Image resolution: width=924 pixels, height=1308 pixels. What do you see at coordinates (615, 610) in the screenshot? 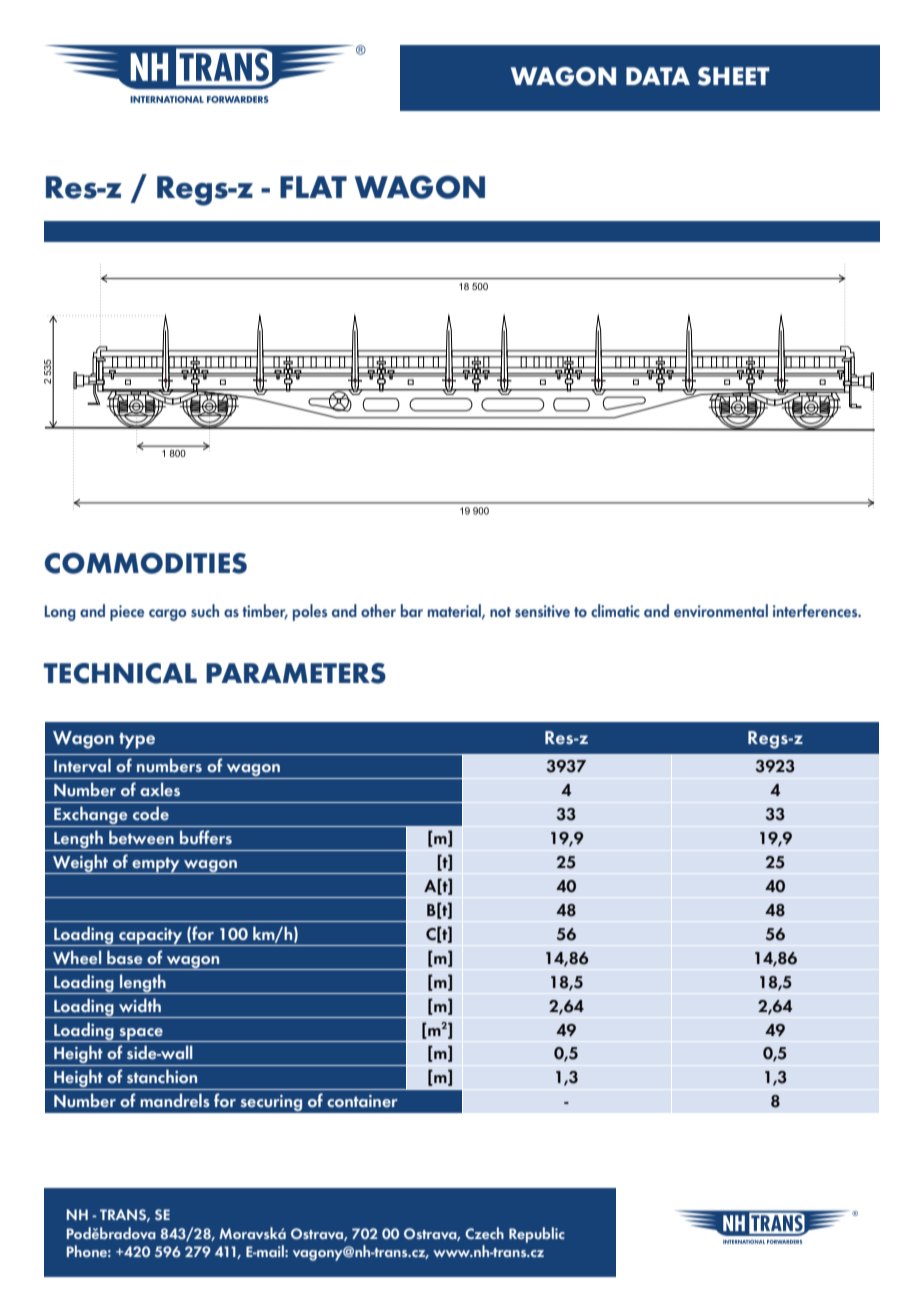
I see `climatic` at bounding box center [615, 610].
